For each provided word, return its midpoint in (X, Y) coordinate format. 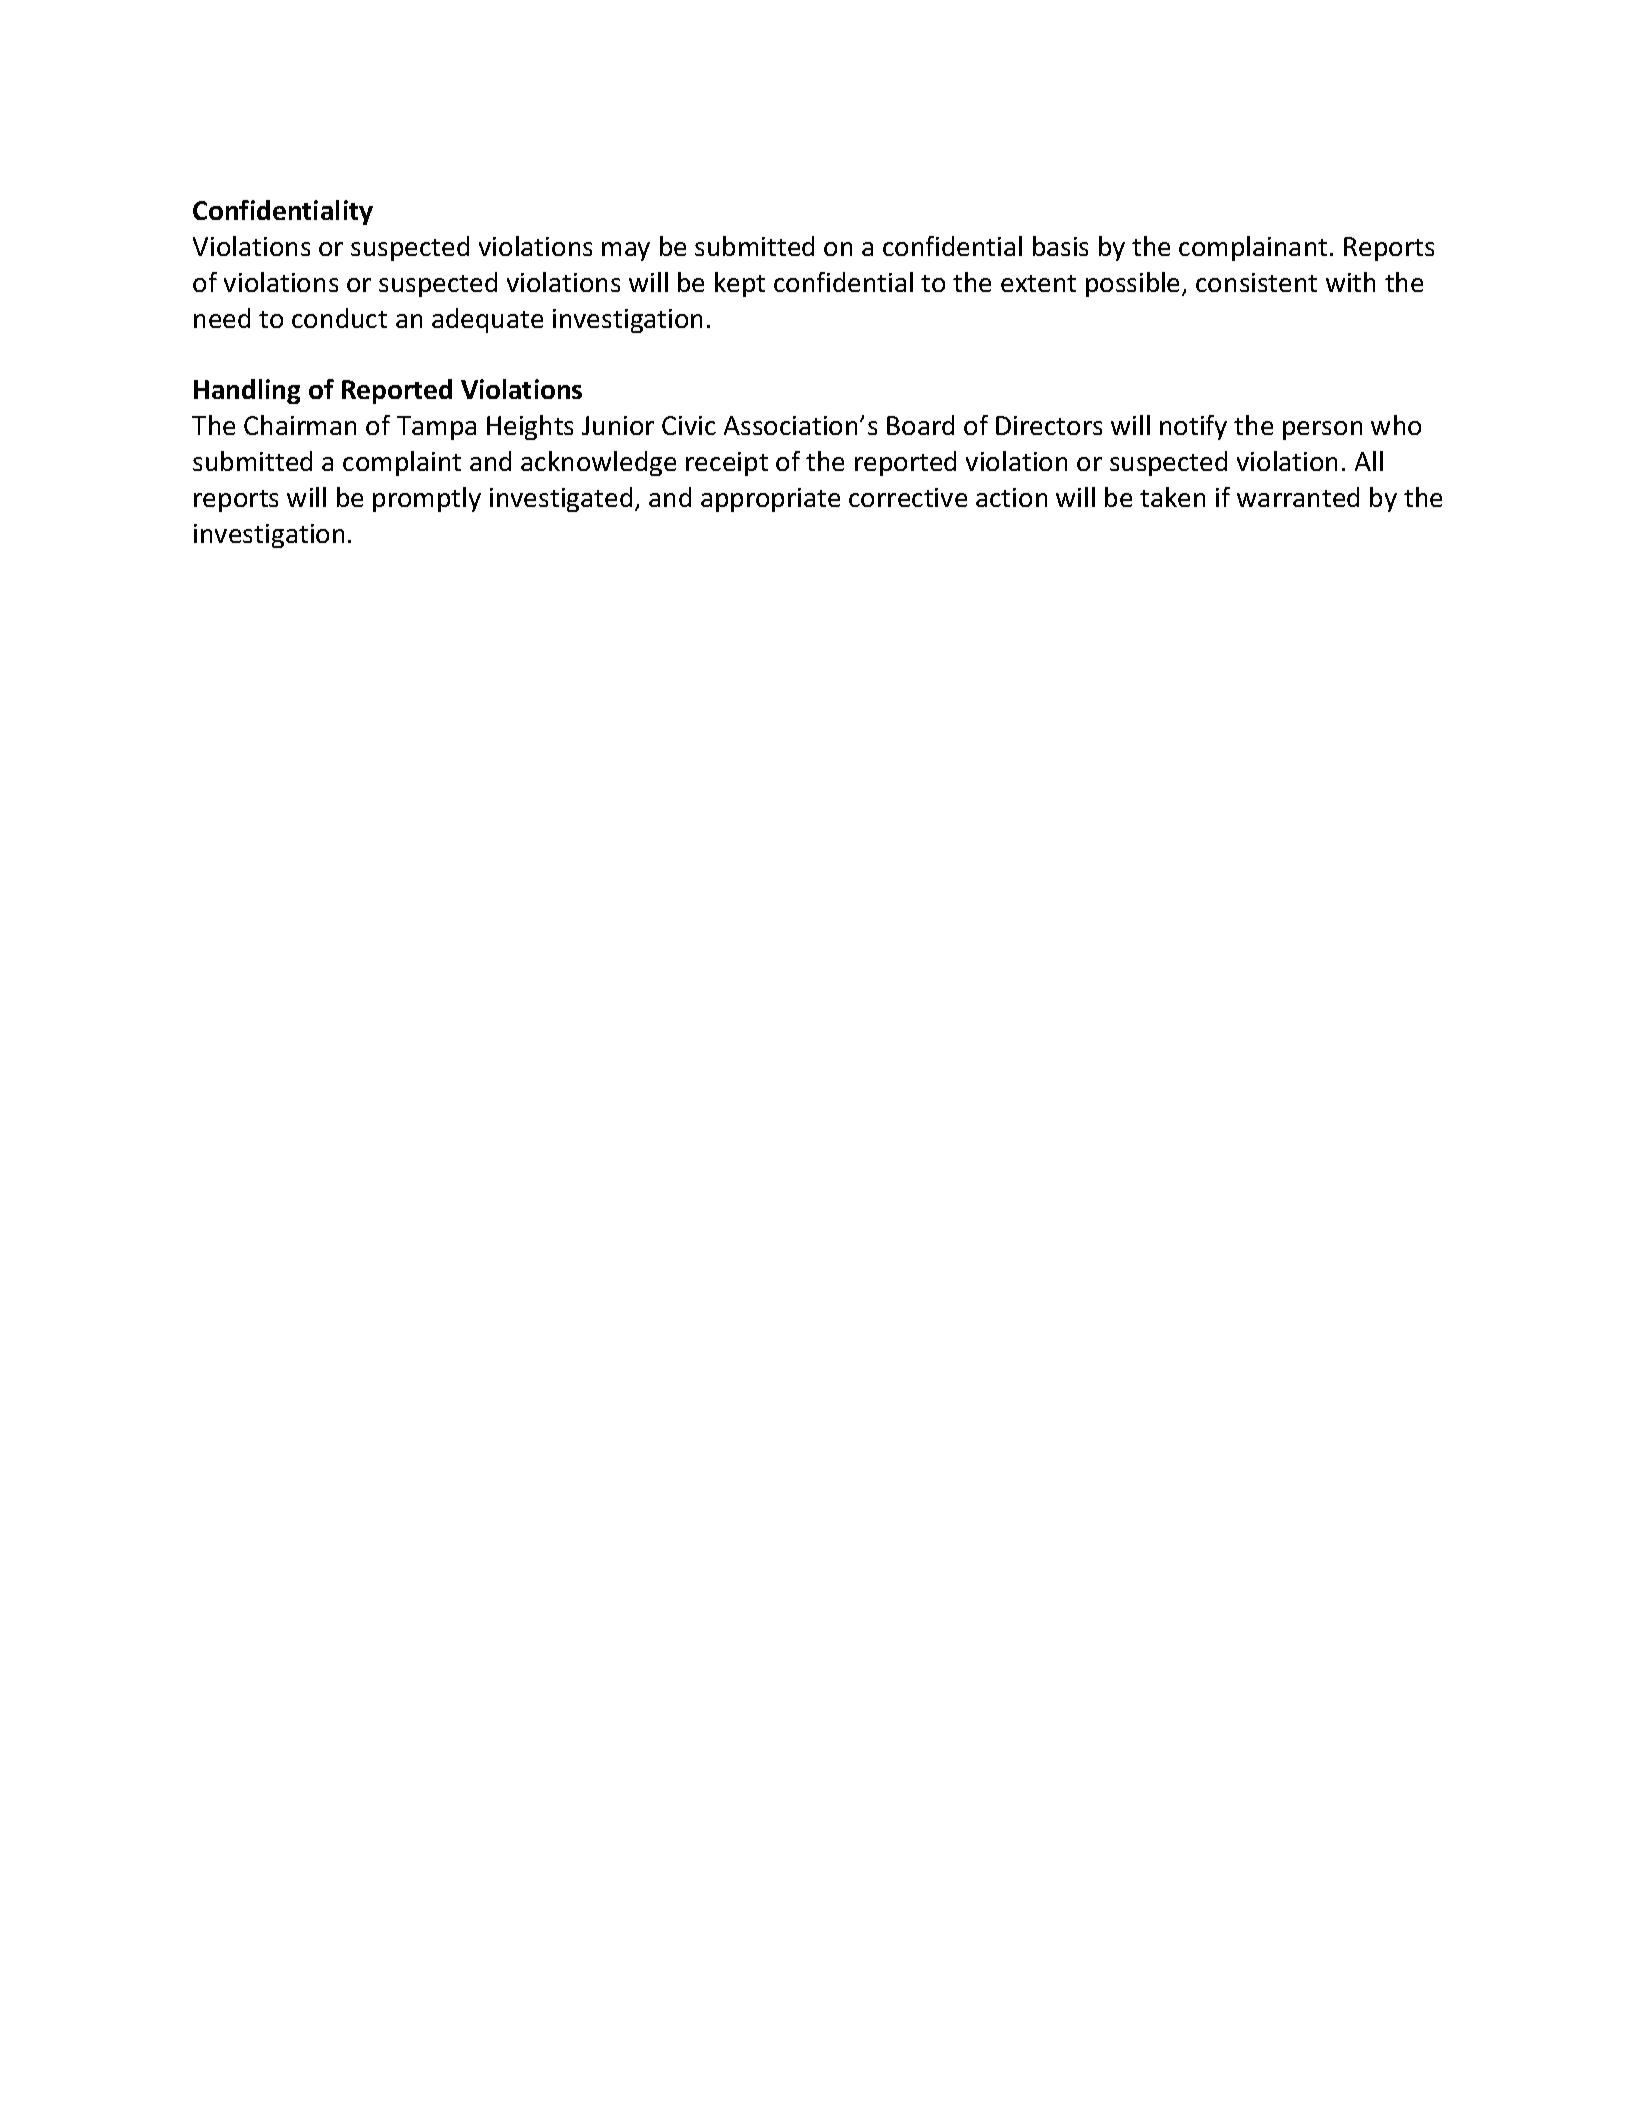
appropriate (770, 500)
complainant (1253, 248)
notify (1193, 427)
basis (1060, 246)
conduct (339, 318)
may (626, 251)
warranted (1298, 497)
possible (1134, 284)
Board (920, 425)
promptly (427, 499)
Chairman (300, 425)
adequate (487, 320)
